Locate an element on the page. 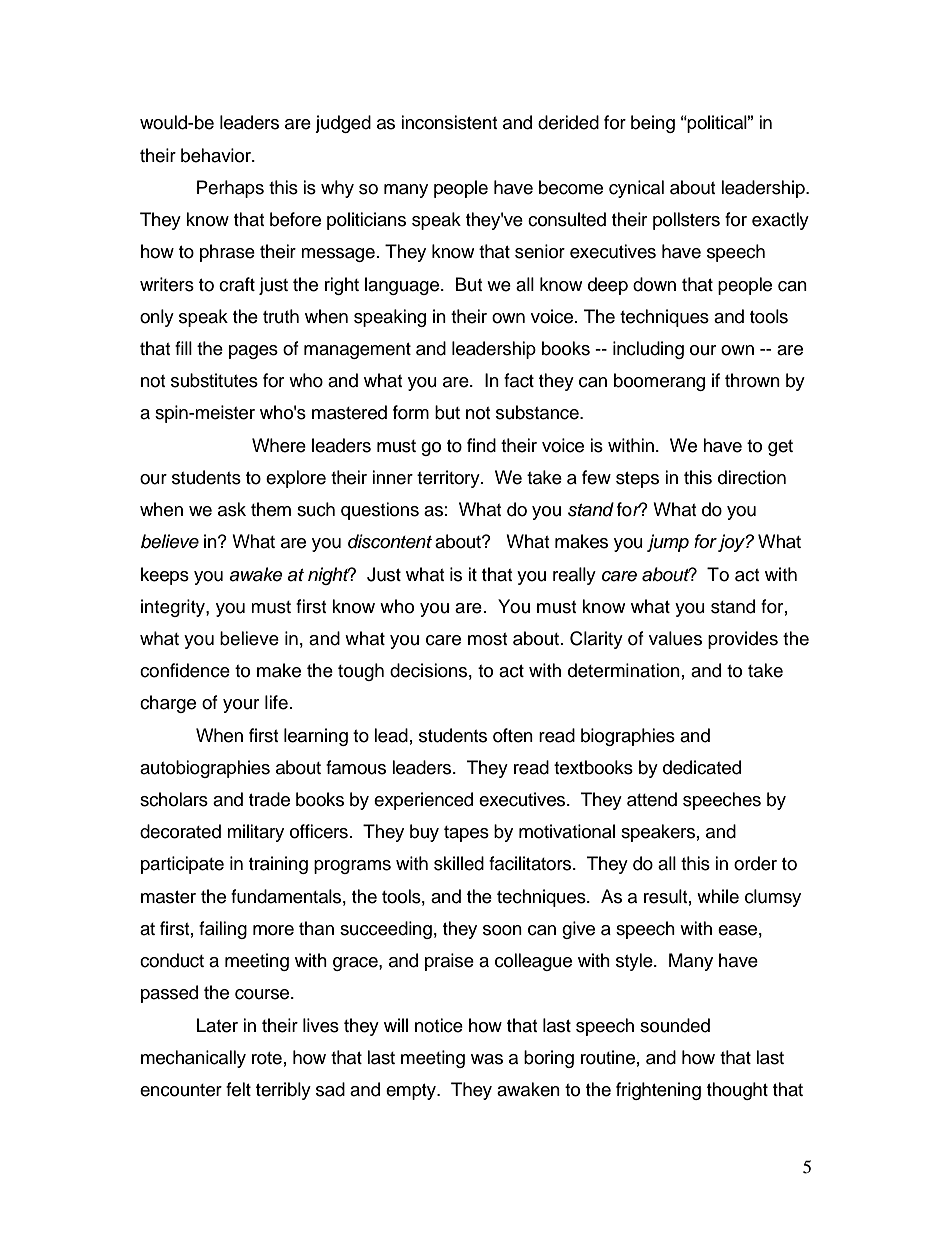 The width and height of the page is (952, 1233). felt is located at coordinates (238, 1089).
